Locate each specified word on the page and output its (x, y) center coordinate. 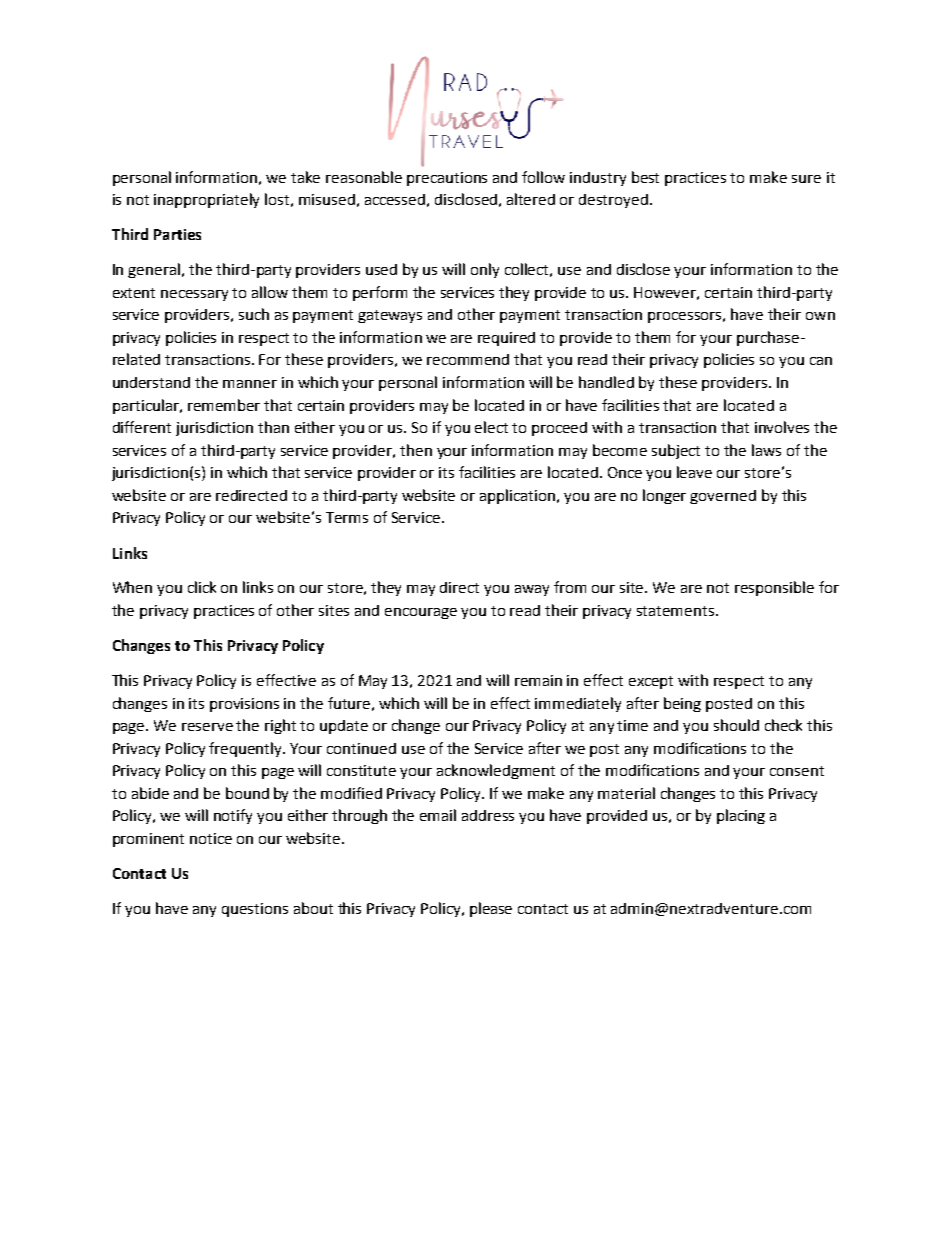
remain (538, 680)
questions (255, 910)
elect (491, 427)
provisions (244, 705)
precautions (447, 179)
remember (224, 405)
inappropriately (206, 200)
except (651, 682)
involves (782, 427)
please (491, 909)
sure (806, 179)
